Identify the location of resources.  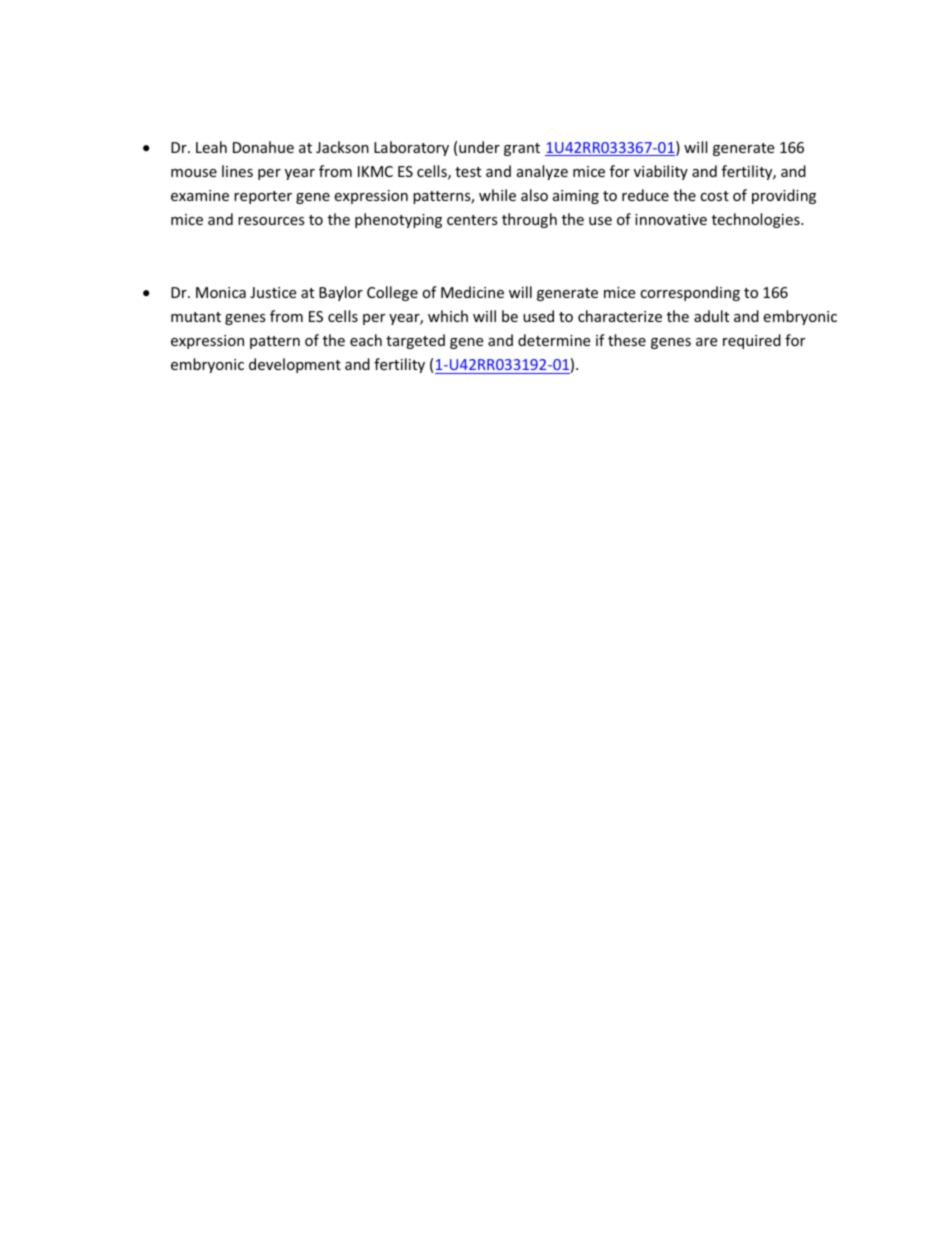
(271, 221).
